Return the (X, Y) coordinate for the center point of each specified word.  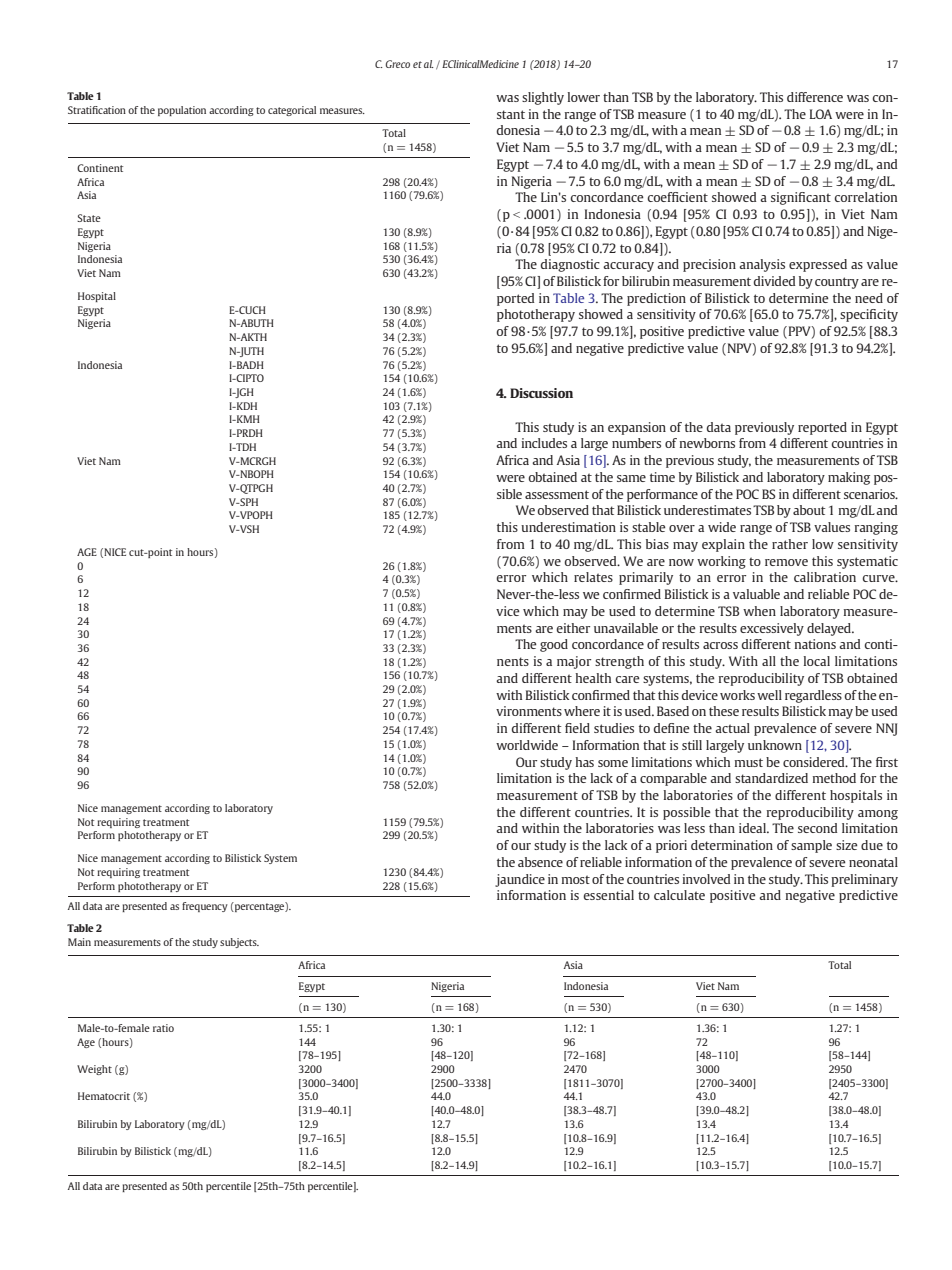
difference (815, 97)
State (89, 218)
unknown (775, 745)
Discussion (541, 393)
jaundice (520, 880)
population (182, 111)
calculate (679, 895)
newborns (707, 443)
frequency (205, 907)
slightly (543, 98)
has (585, 762)
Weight (94, 1070)
